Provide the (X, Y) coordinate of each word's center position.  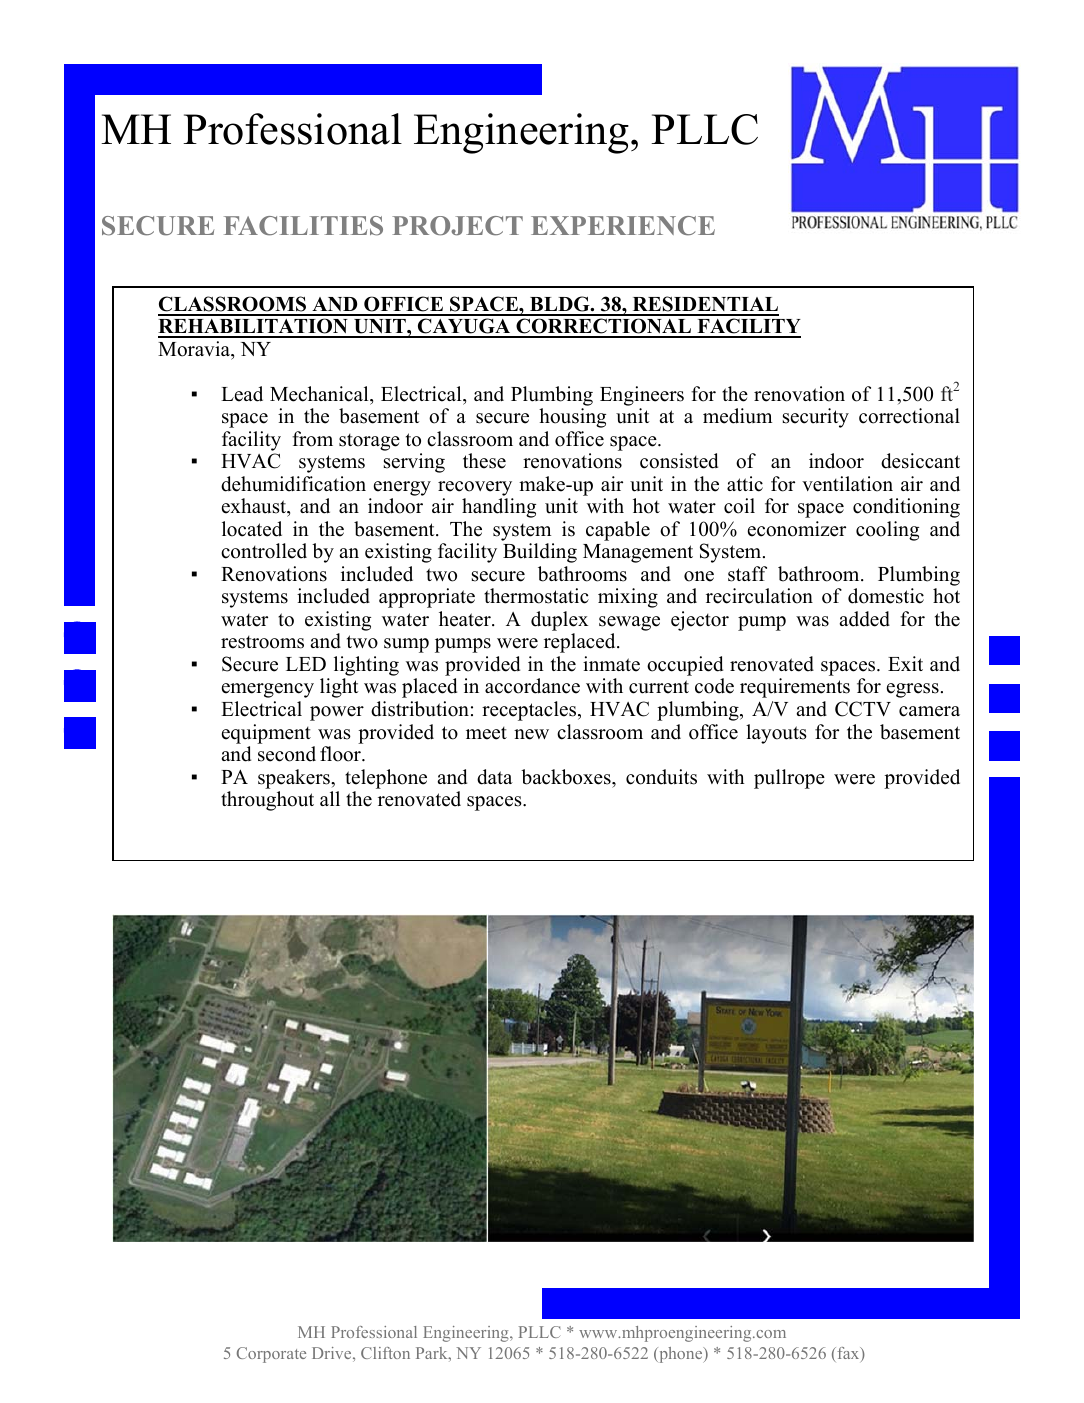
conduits (661, 777)
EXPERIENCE (623, 226)
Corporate (271, 1355)
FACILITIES (303, 226)
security (816, 418)
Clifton (385, 1353)
